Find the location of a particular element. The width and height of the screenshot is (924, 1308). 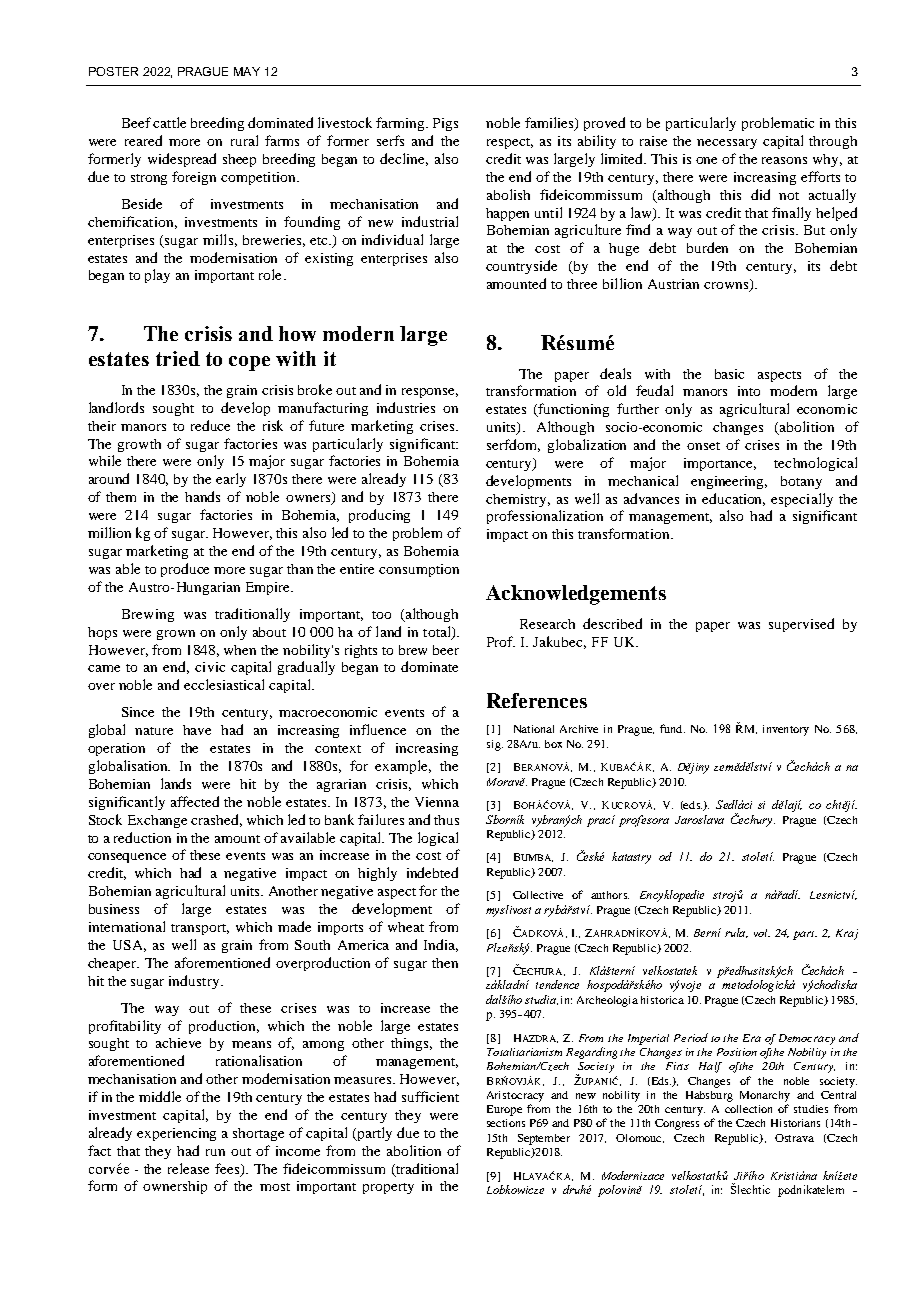

cattle is located at coordinates (169, 122).
